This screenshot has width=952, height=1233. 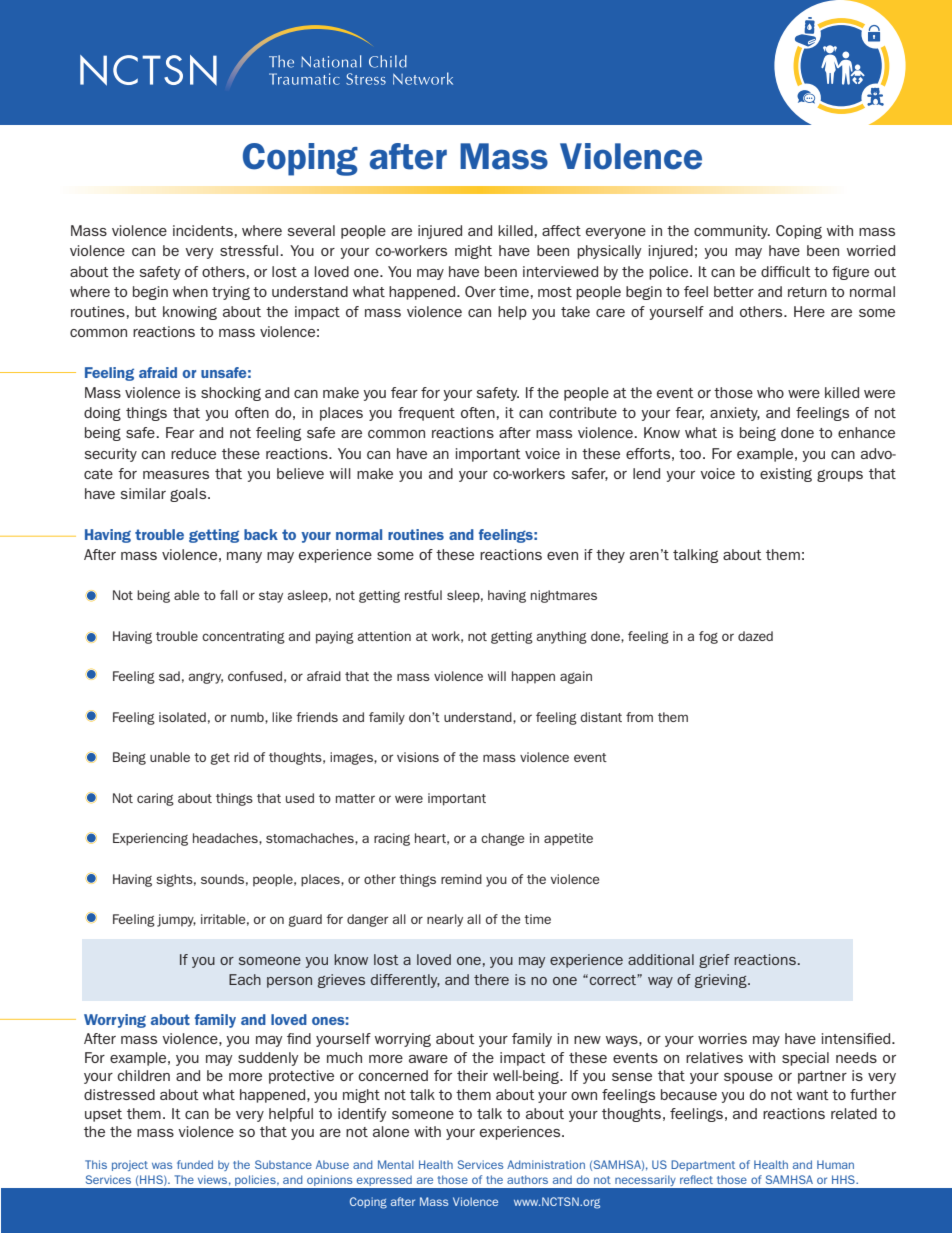 I want to click on again, so click(x=576, y=677).
